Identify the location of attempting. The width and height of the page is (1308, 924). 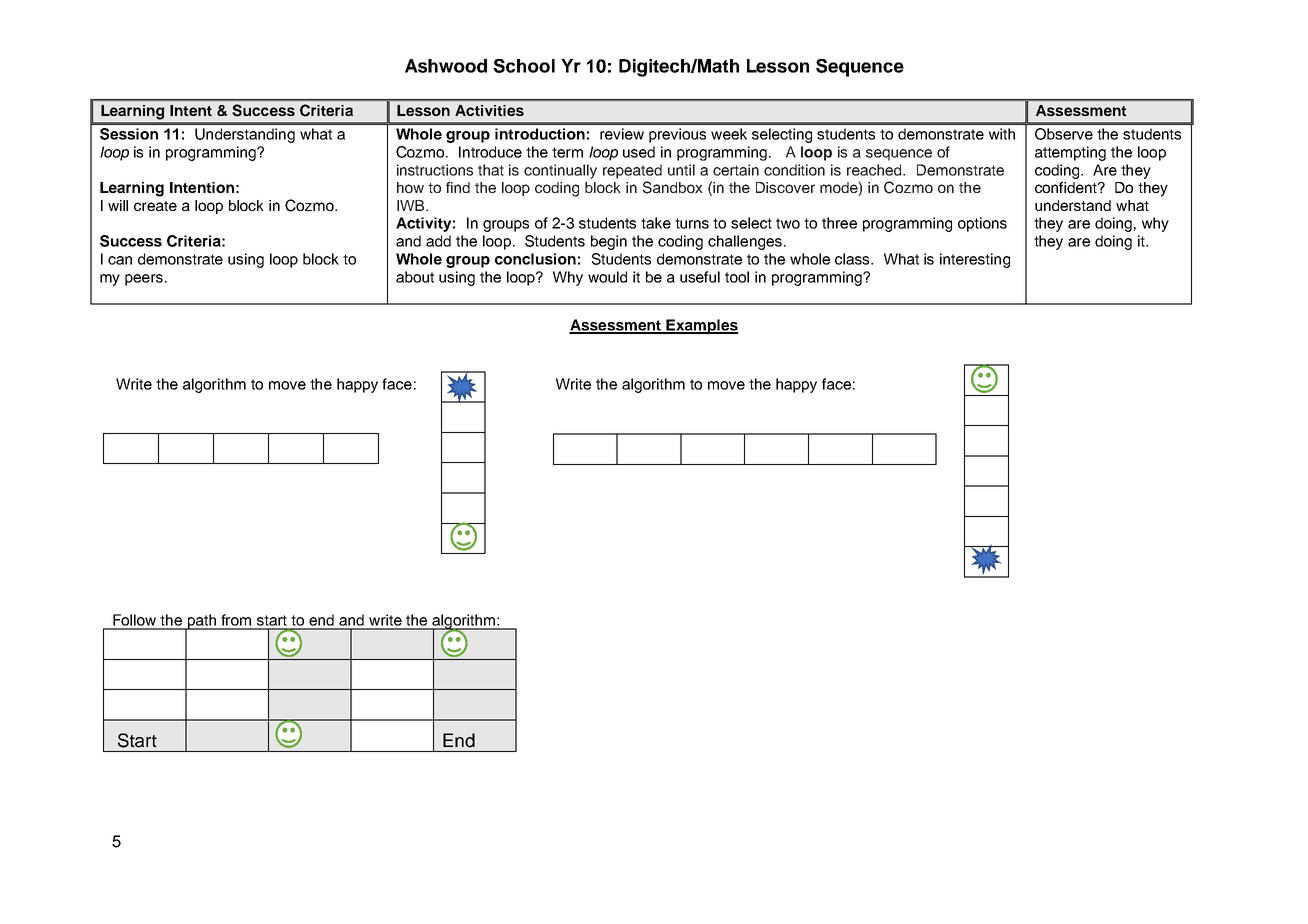
(1070, 153).
